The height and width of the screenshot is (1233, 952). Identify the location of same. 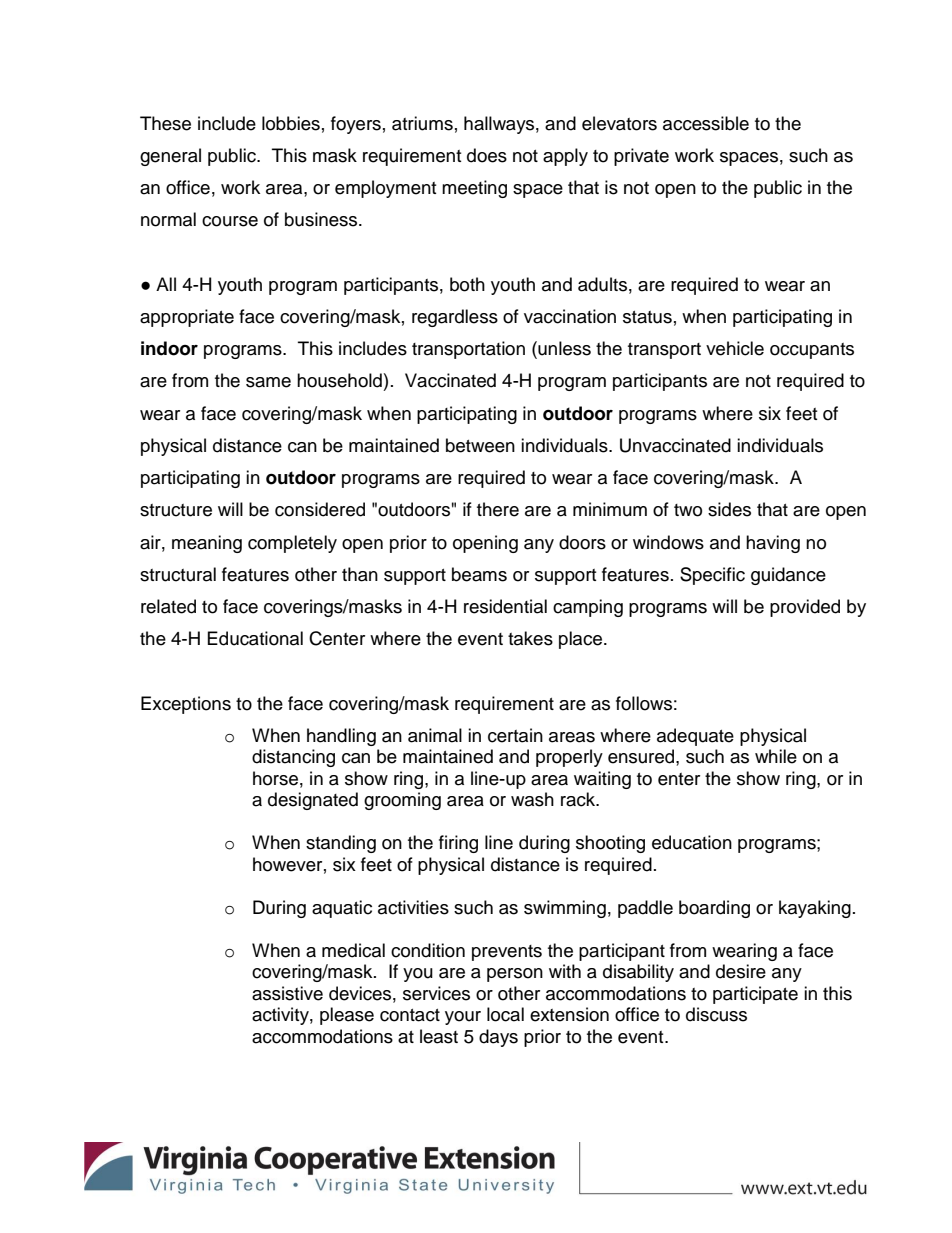
(268, 382).
